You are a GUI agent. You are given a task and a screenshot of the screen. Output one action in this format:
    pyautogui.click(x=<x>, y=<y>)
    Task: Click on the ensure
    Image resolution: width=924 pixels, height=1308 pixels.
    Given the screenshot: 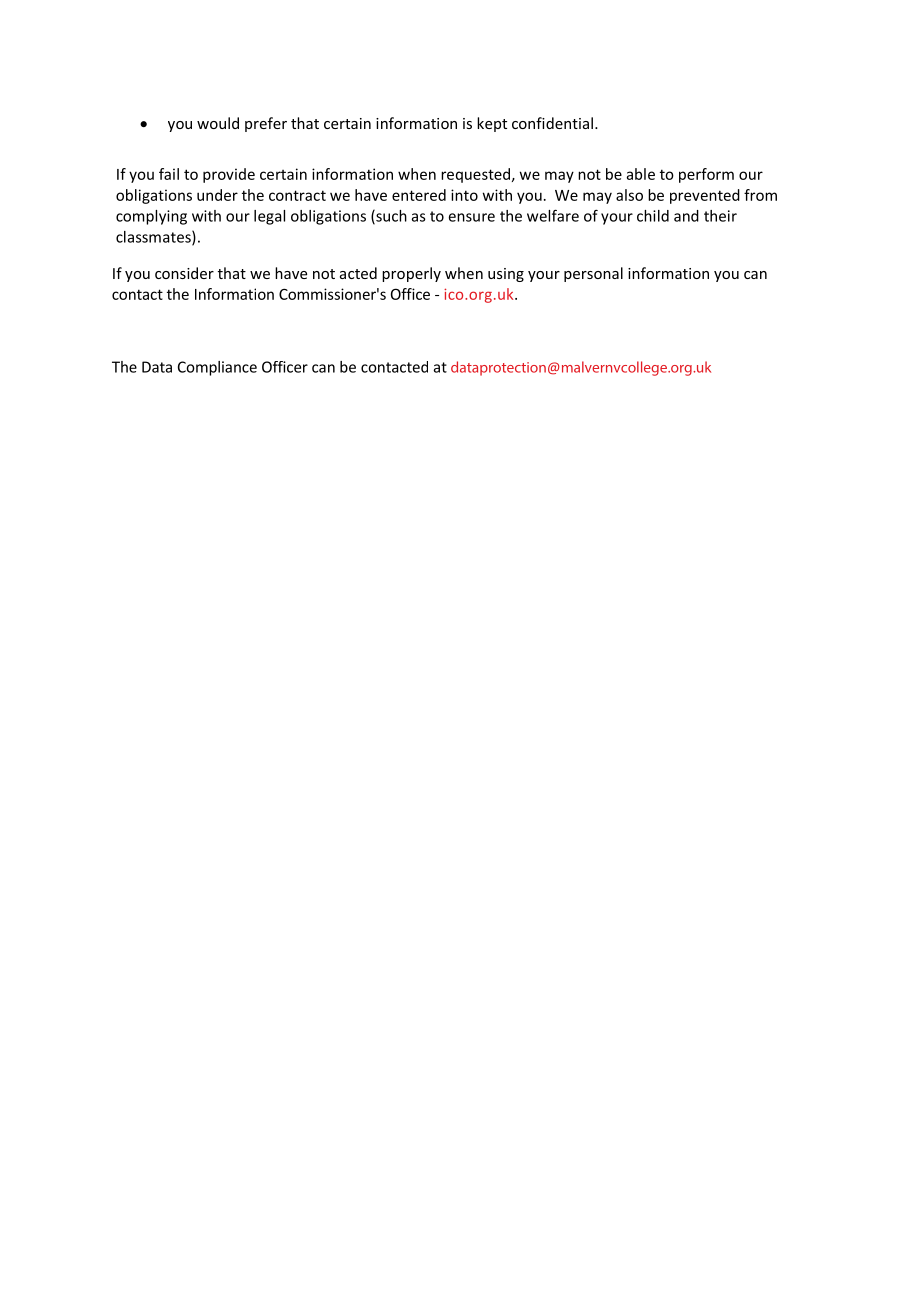 What is the action you would take?
    pyautogui.click(x=472, y=217)
